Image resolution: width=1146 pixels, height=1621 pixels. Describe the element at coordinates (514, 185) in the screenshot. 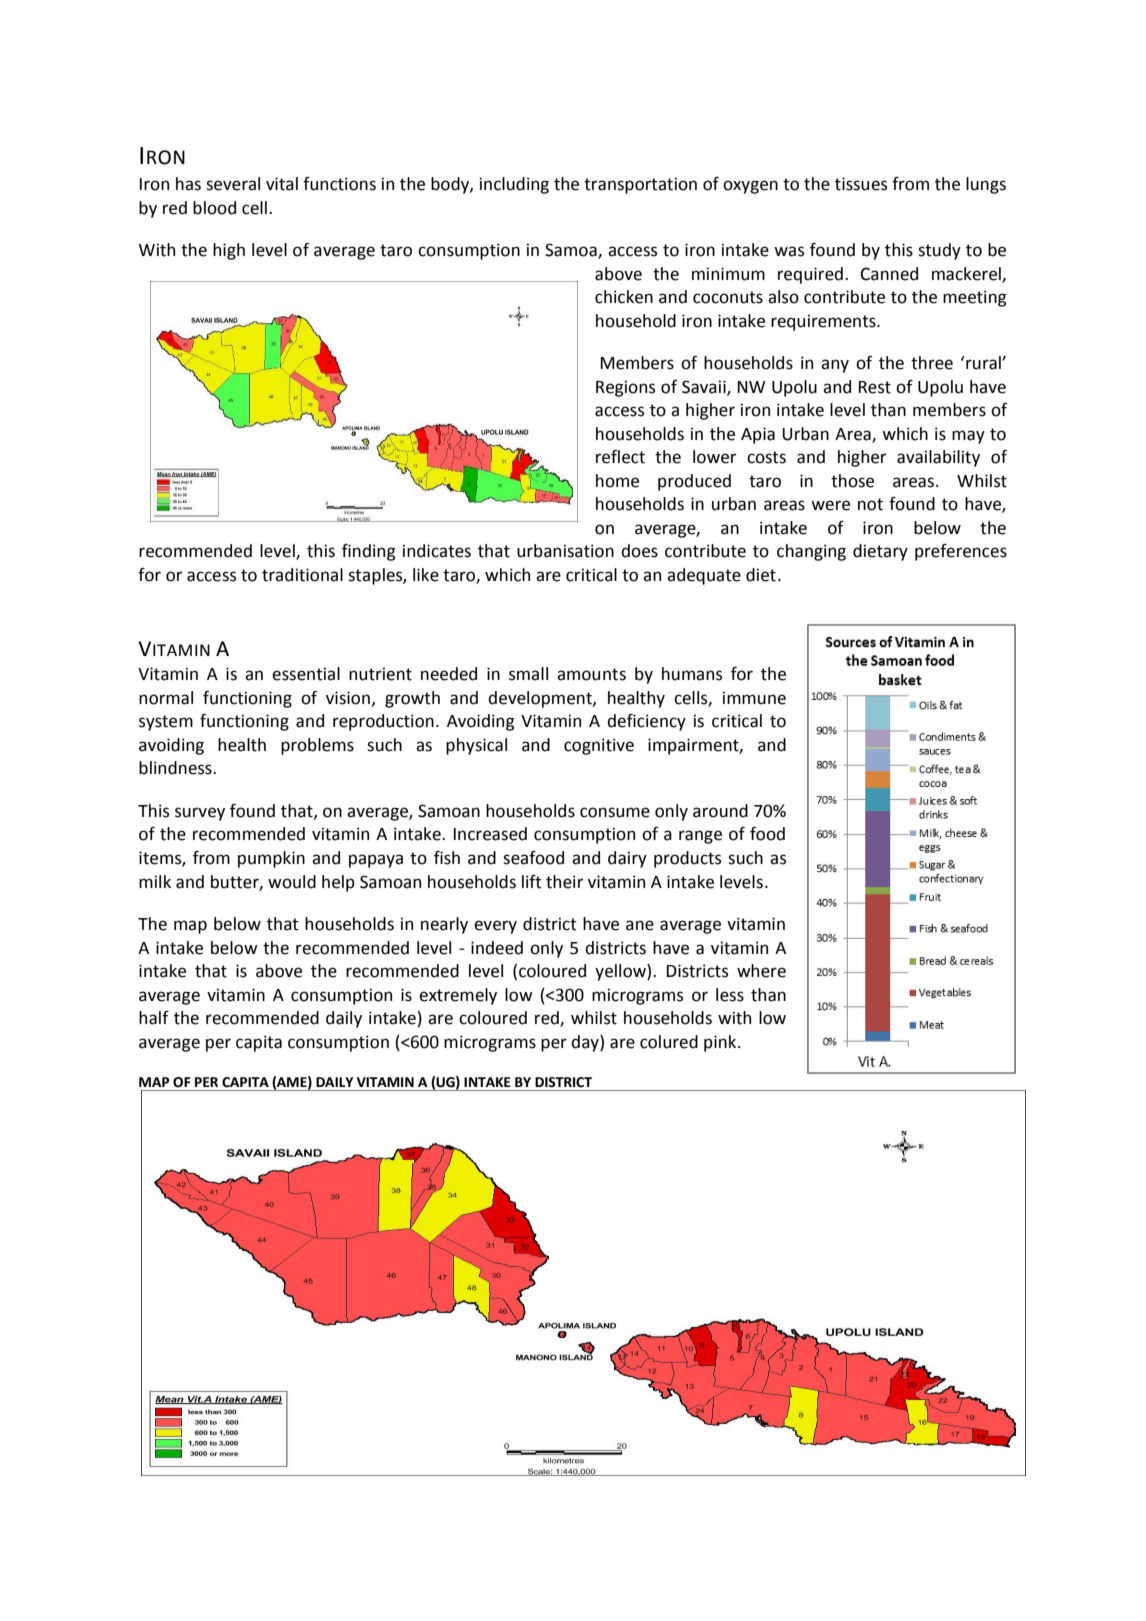

I see `including` at that location.
